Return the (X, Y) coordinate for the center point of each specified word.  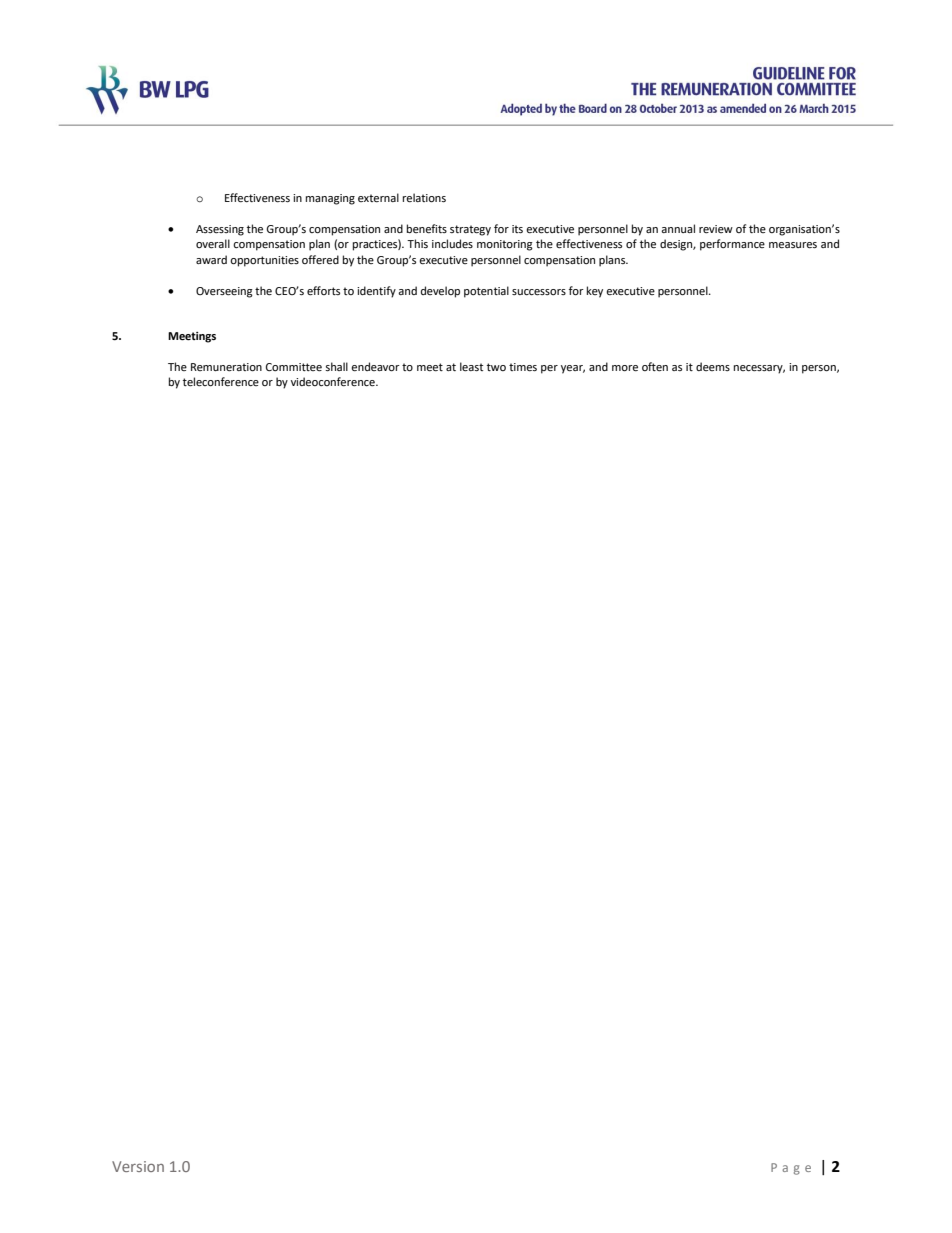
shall (336, 366)
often (655, 367)
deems (713, 366)
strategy (470, 230)
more (625, 368)
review (716, 229)
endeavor (375, 367)
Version (138, 1166)
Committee (294, 367)
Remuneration (226, 367)
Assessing (220, 230)
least (471, 367)
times (523, 367)
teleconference (221, 382)
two (496, 367)
